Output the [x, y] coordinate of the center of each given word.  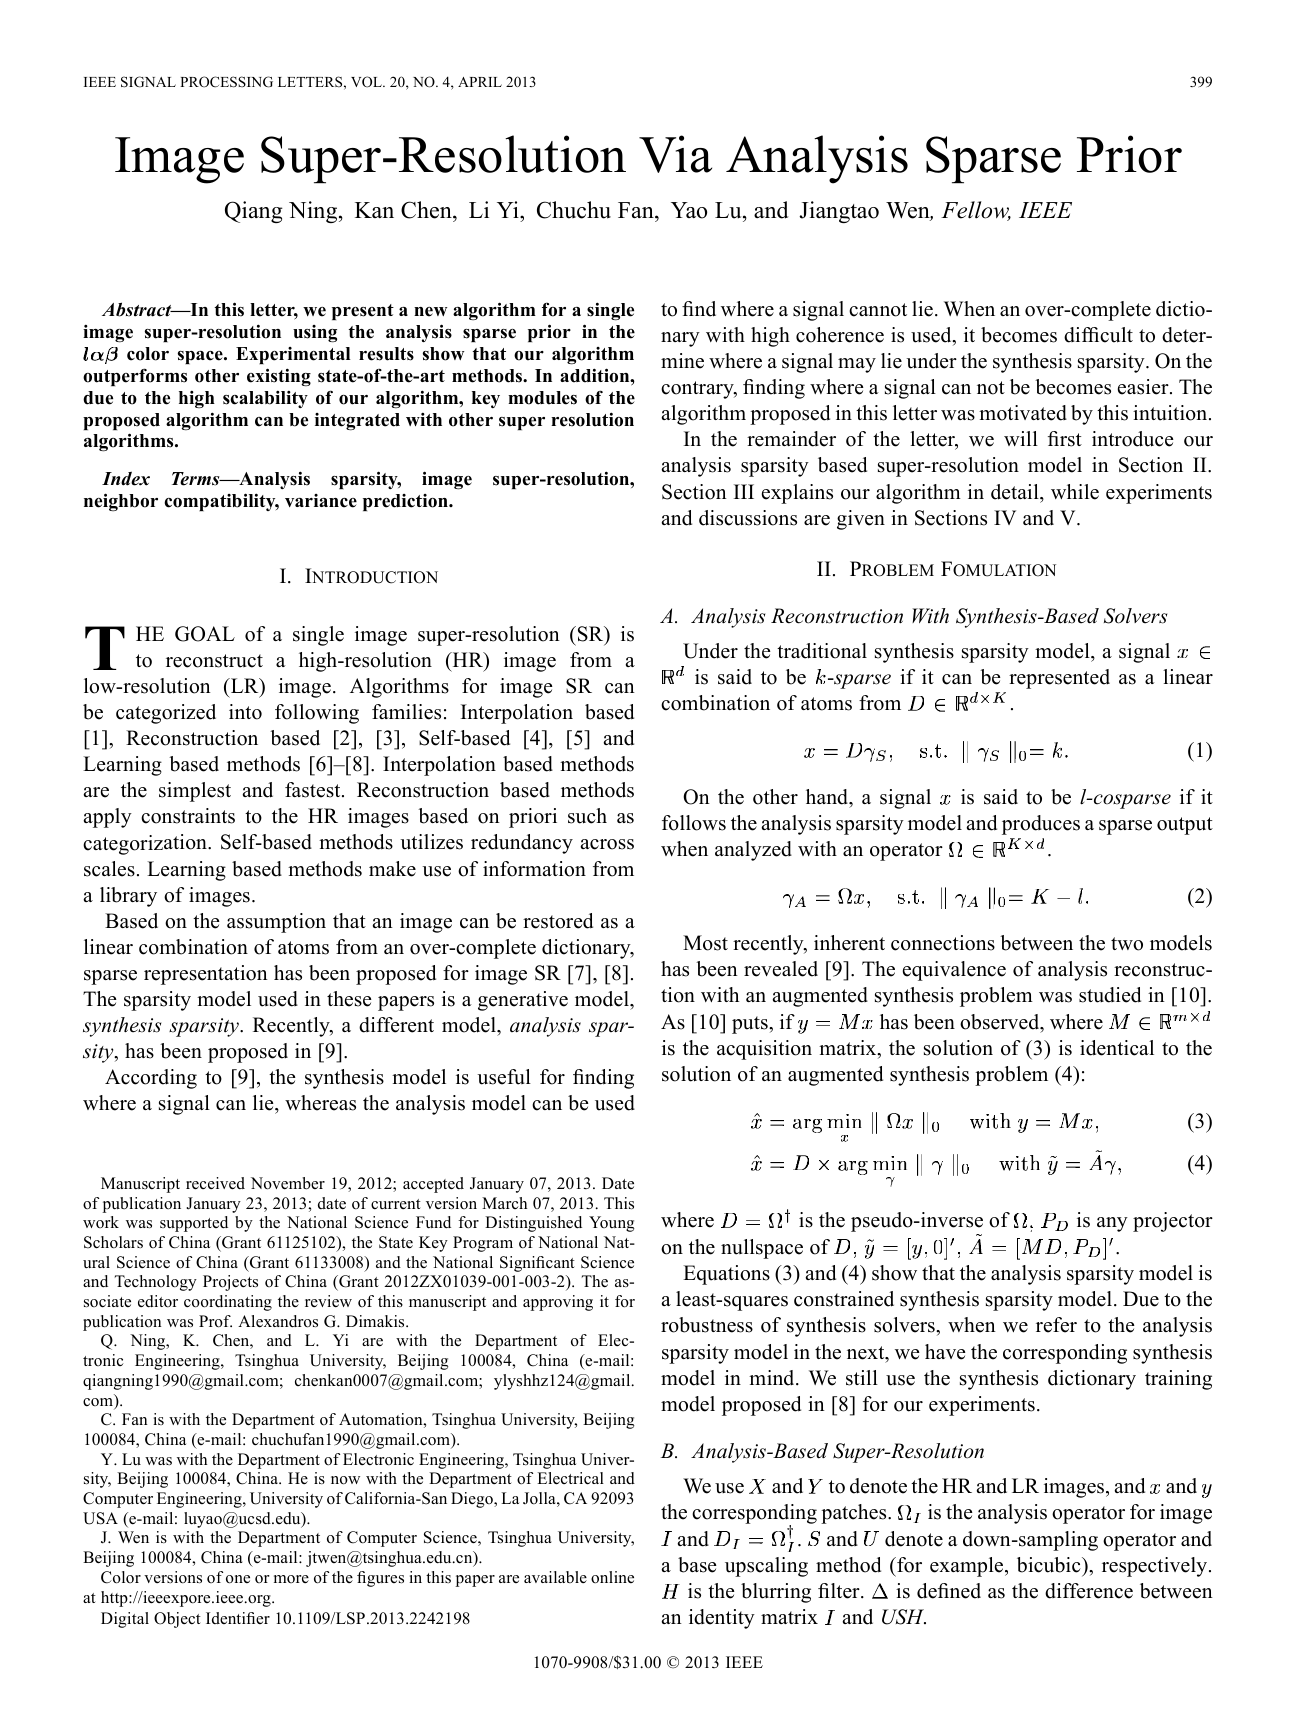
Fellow [976, 211]
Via [675, 154]
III [744, 491]
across [607, 844]
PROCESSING [226, 82]
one [238, 1579]
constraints [188, 816]
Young [612, 1224]
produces [1041, 825]
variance [321, 501]
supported [194, 1224]
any [1112, 1224]
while [1075, 492]
